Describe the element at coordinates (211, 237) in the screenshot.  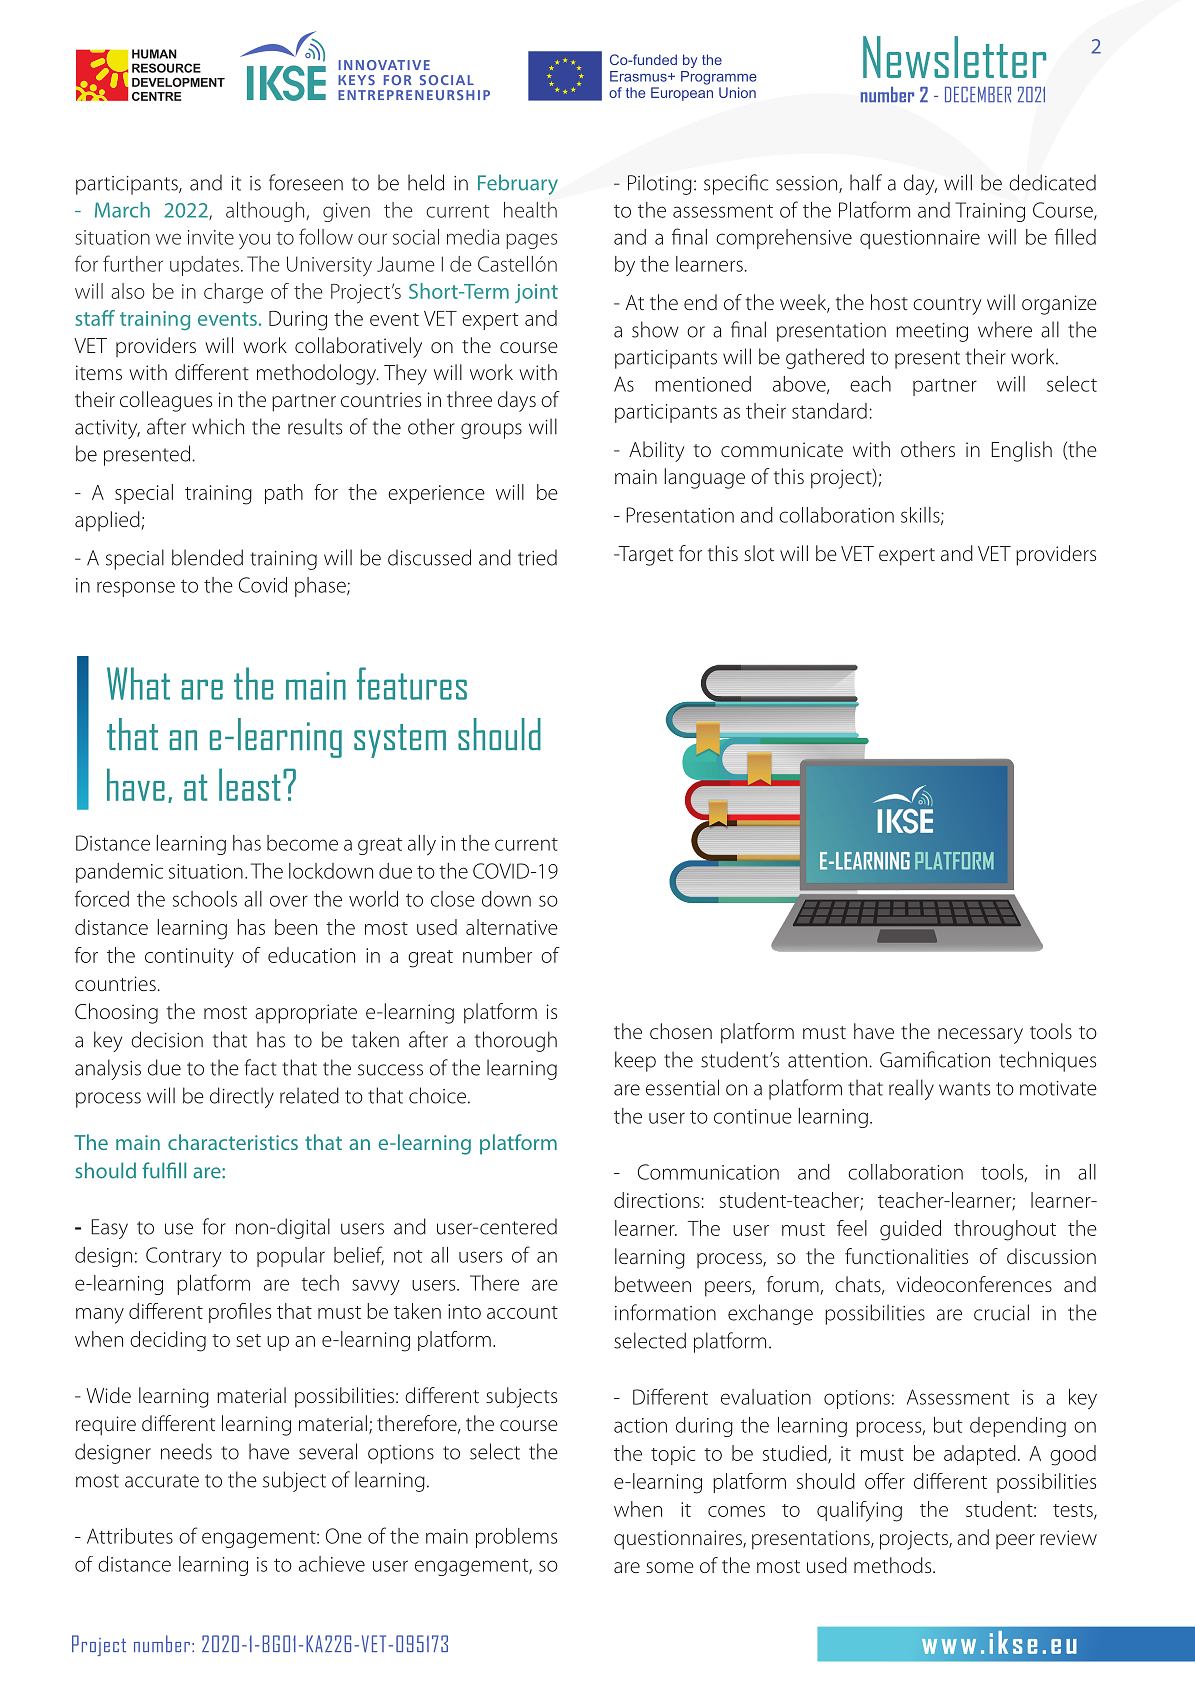
I see `invite` at that location.
